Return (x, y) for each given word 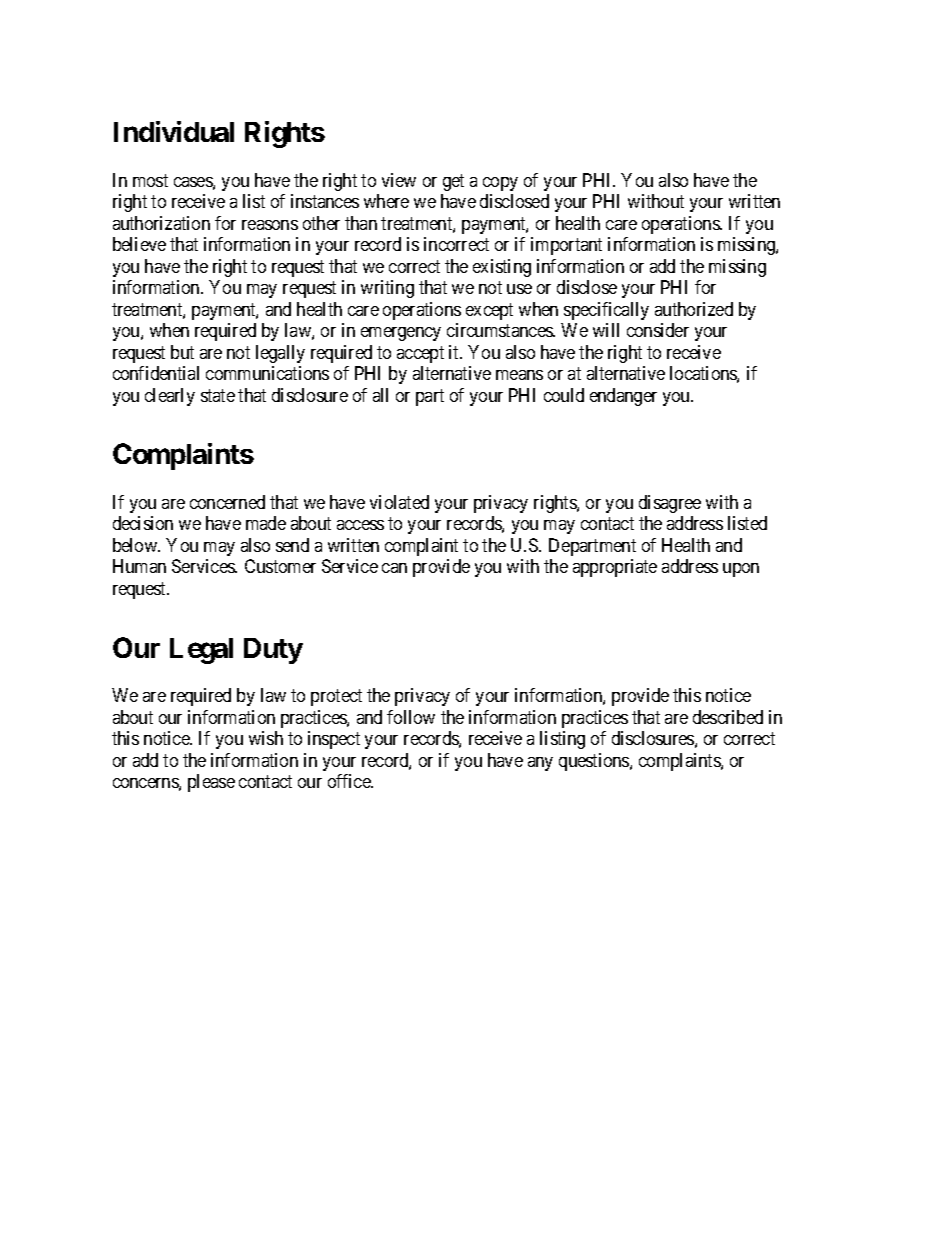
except (489, 311)
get (453, 182)
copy (500, 184)
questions (595, 762)
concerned (227, 502)
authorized (694, 309)
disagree (670, 504)
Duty (273, 651)
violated (399, 502)
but (182, 352)
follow (411, 717)
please (211, 783)
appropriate (615, 568)
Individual (174, 131)
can (394, 568)
